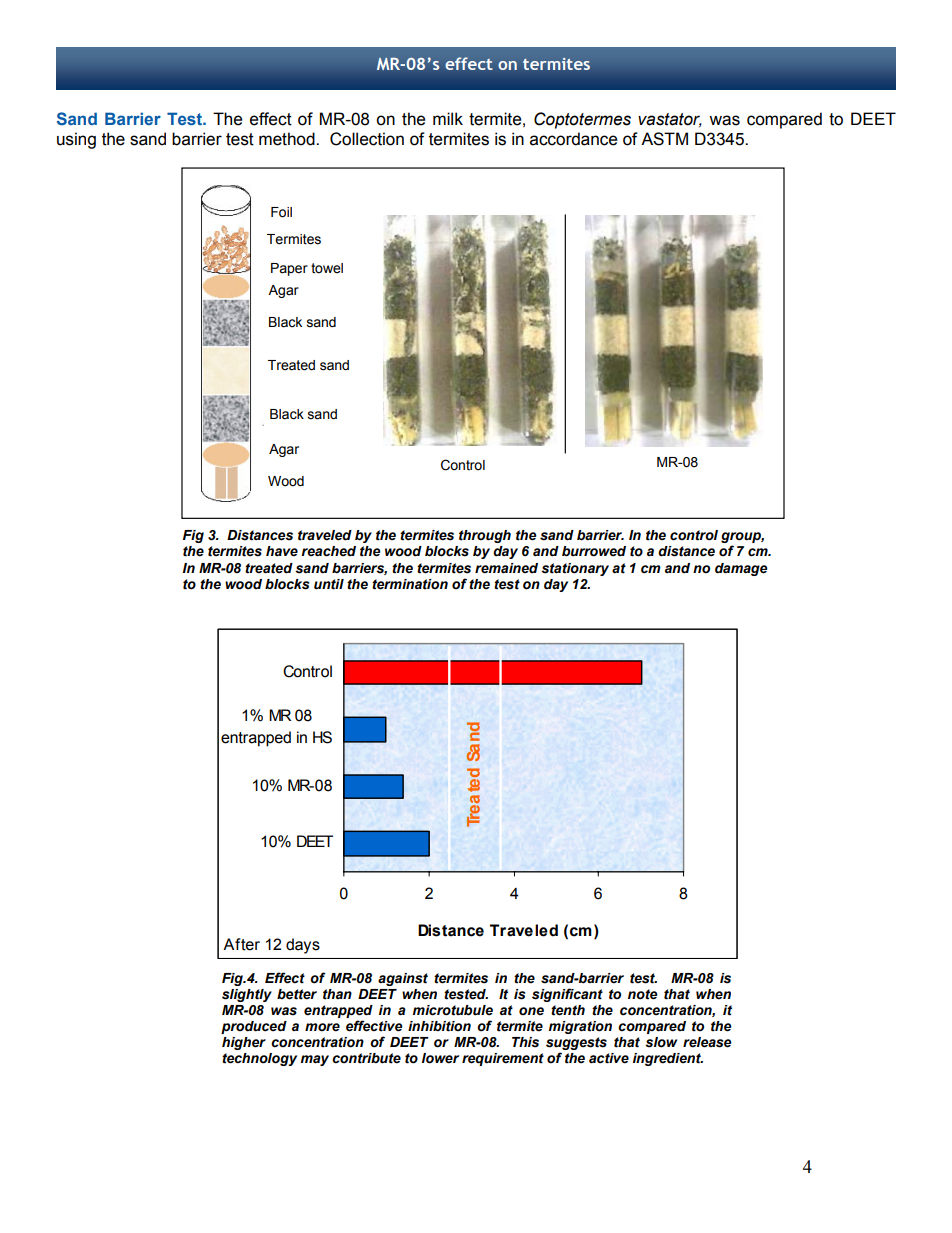  What do you see at coordinates (367, 139) in the page?
I see `Collection` at bounding box center [367, 139].
